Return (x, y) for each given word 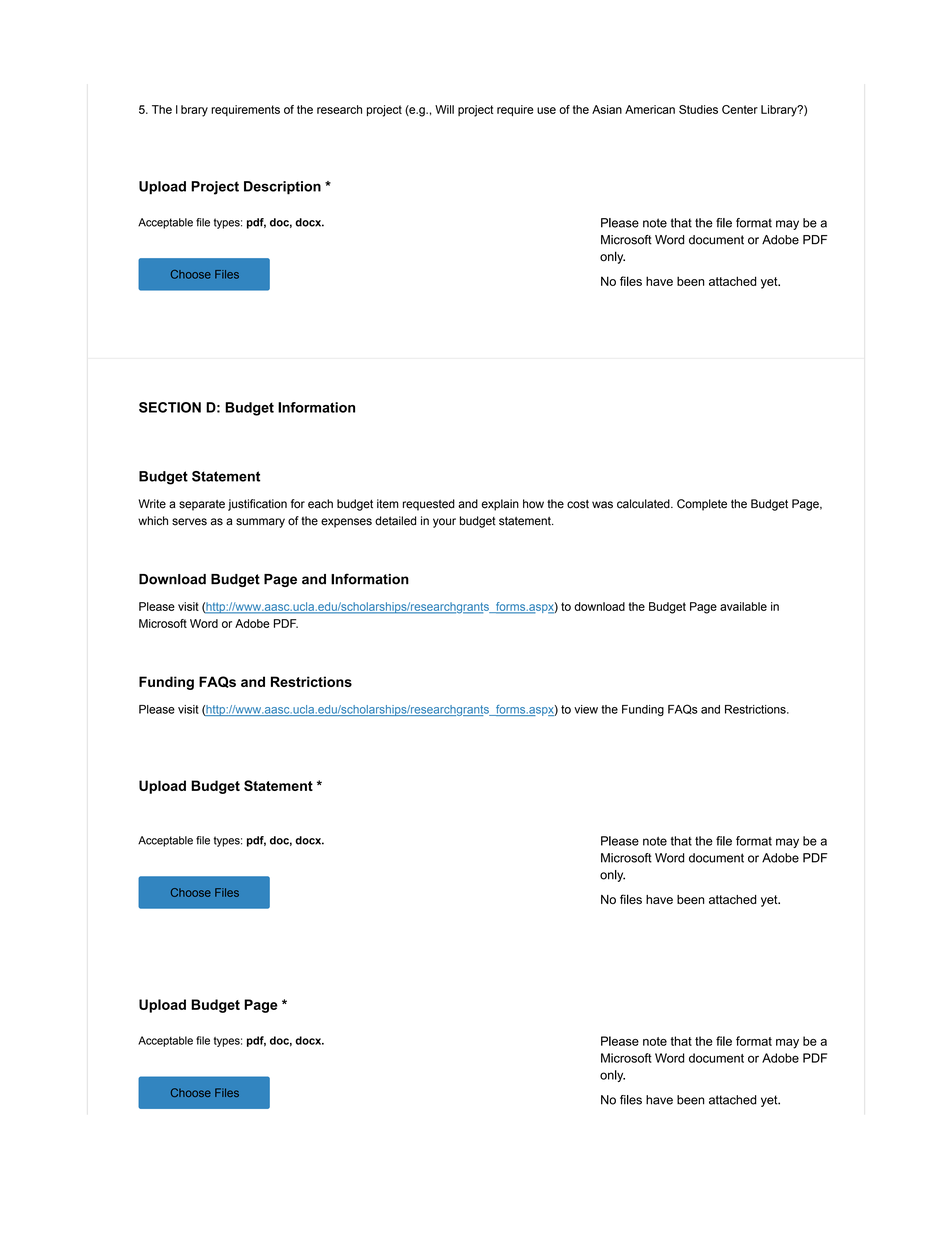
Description (282, 188)
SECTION (170, 407)
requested (429, 505)
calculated (644, 504)
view (586, 709)
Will (444, 109)
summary (260, 523)
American (650, 109)
